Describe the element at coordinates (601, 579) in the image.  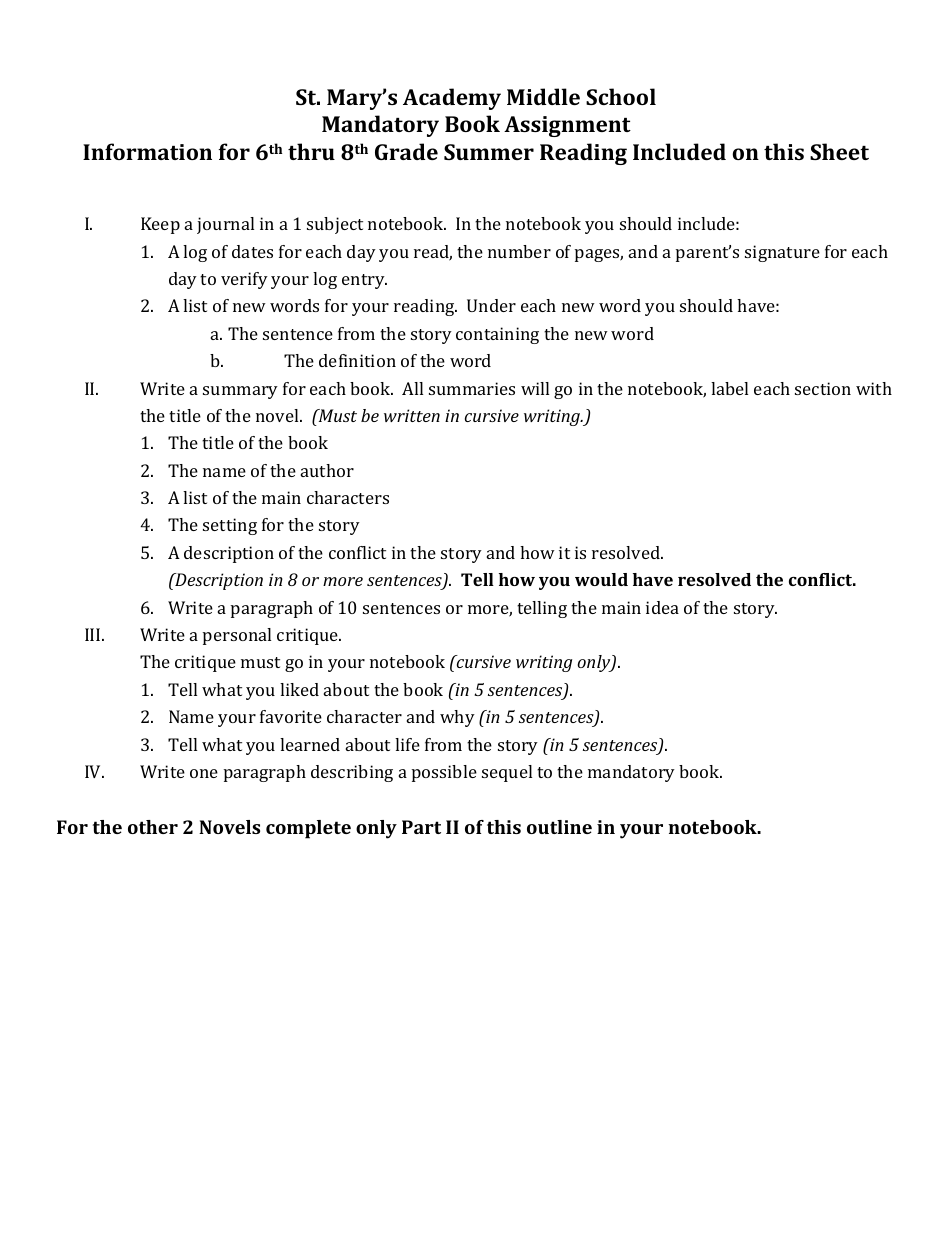
I see `would` at that location.
